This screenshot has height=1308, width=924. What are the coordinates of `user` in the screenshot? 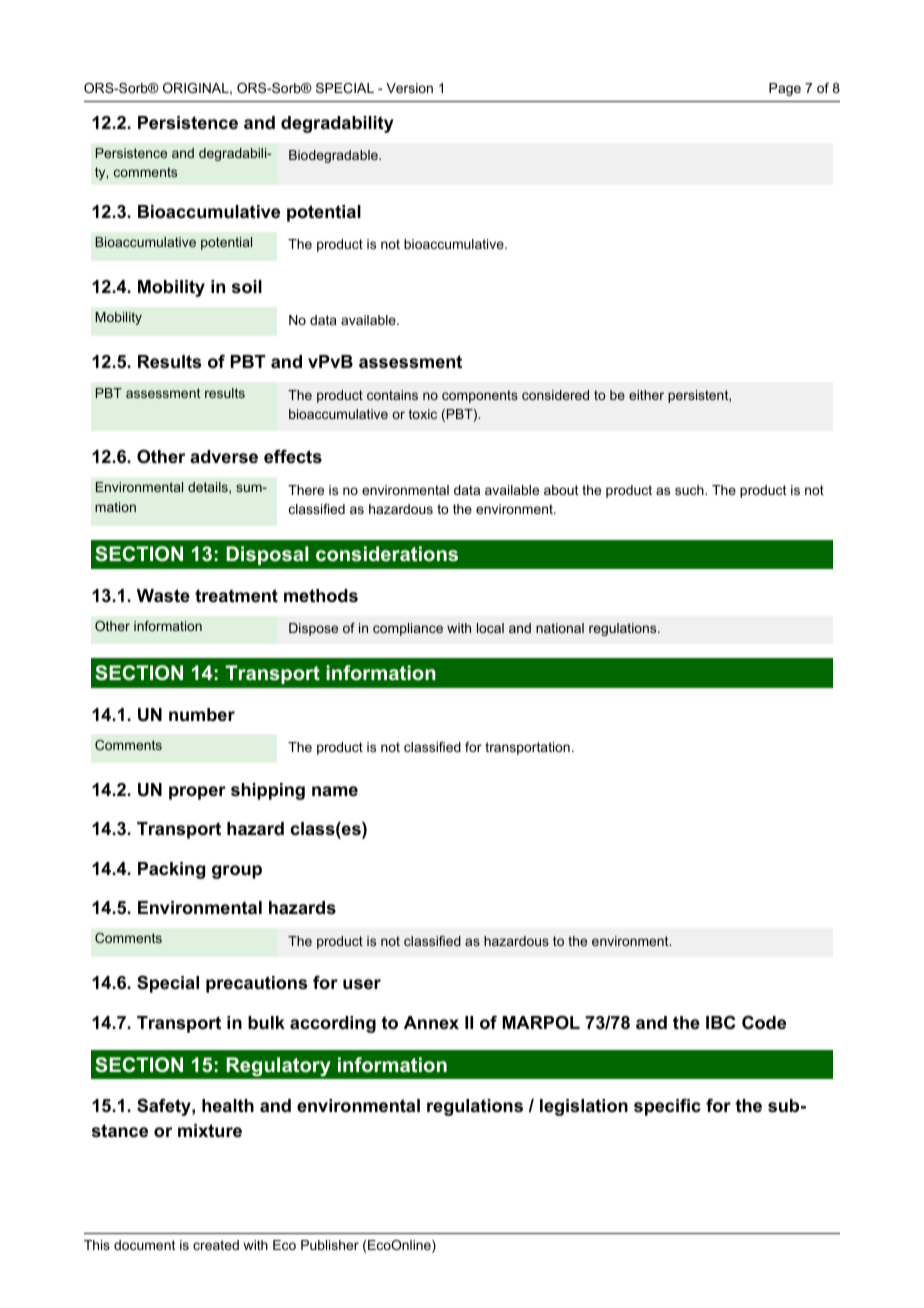 It's located at (362, 984).
